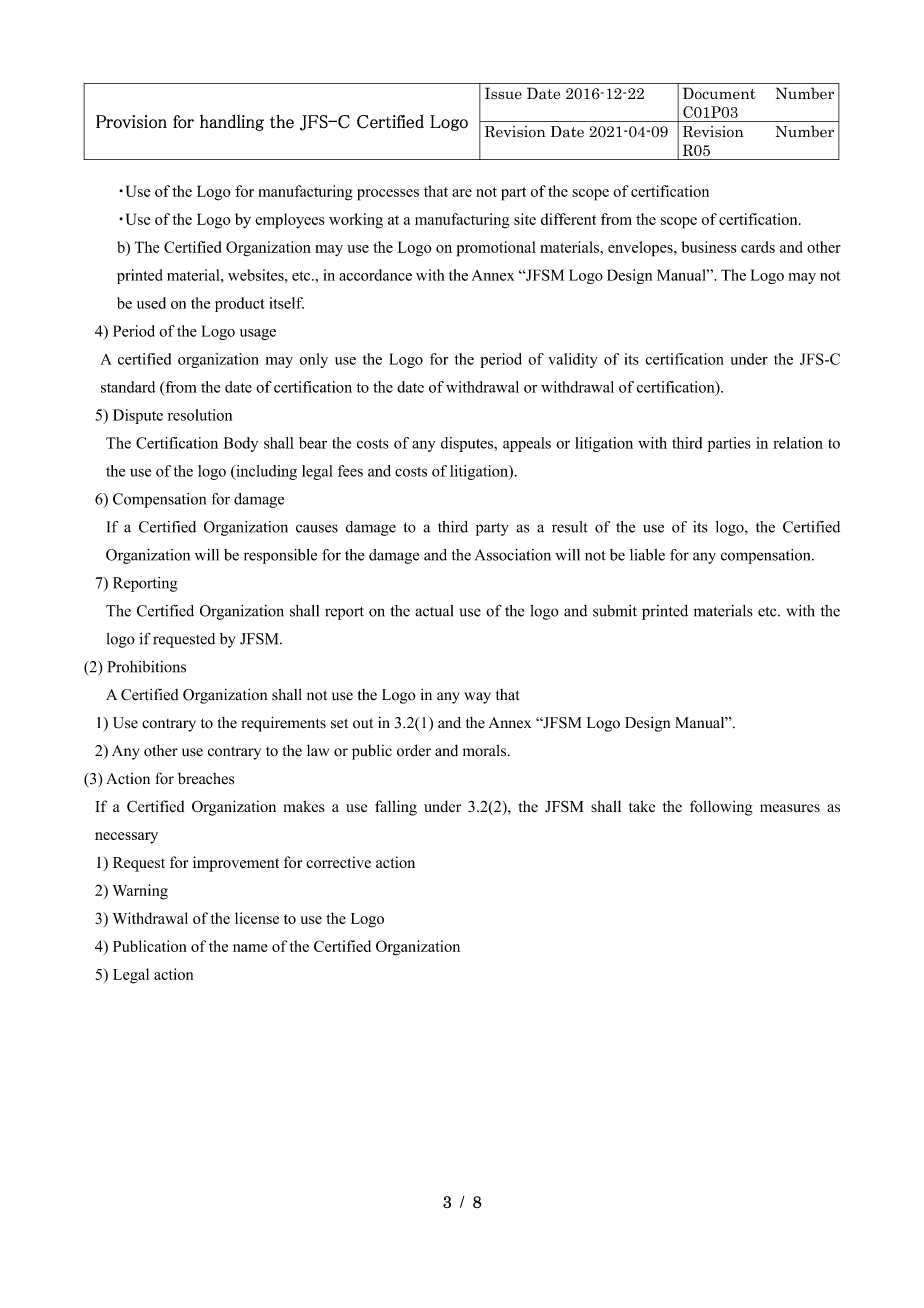 The image size is (924, 1308). Describe the element at coordinates (257, 918) in the screenshot. I see `license` at that location.
